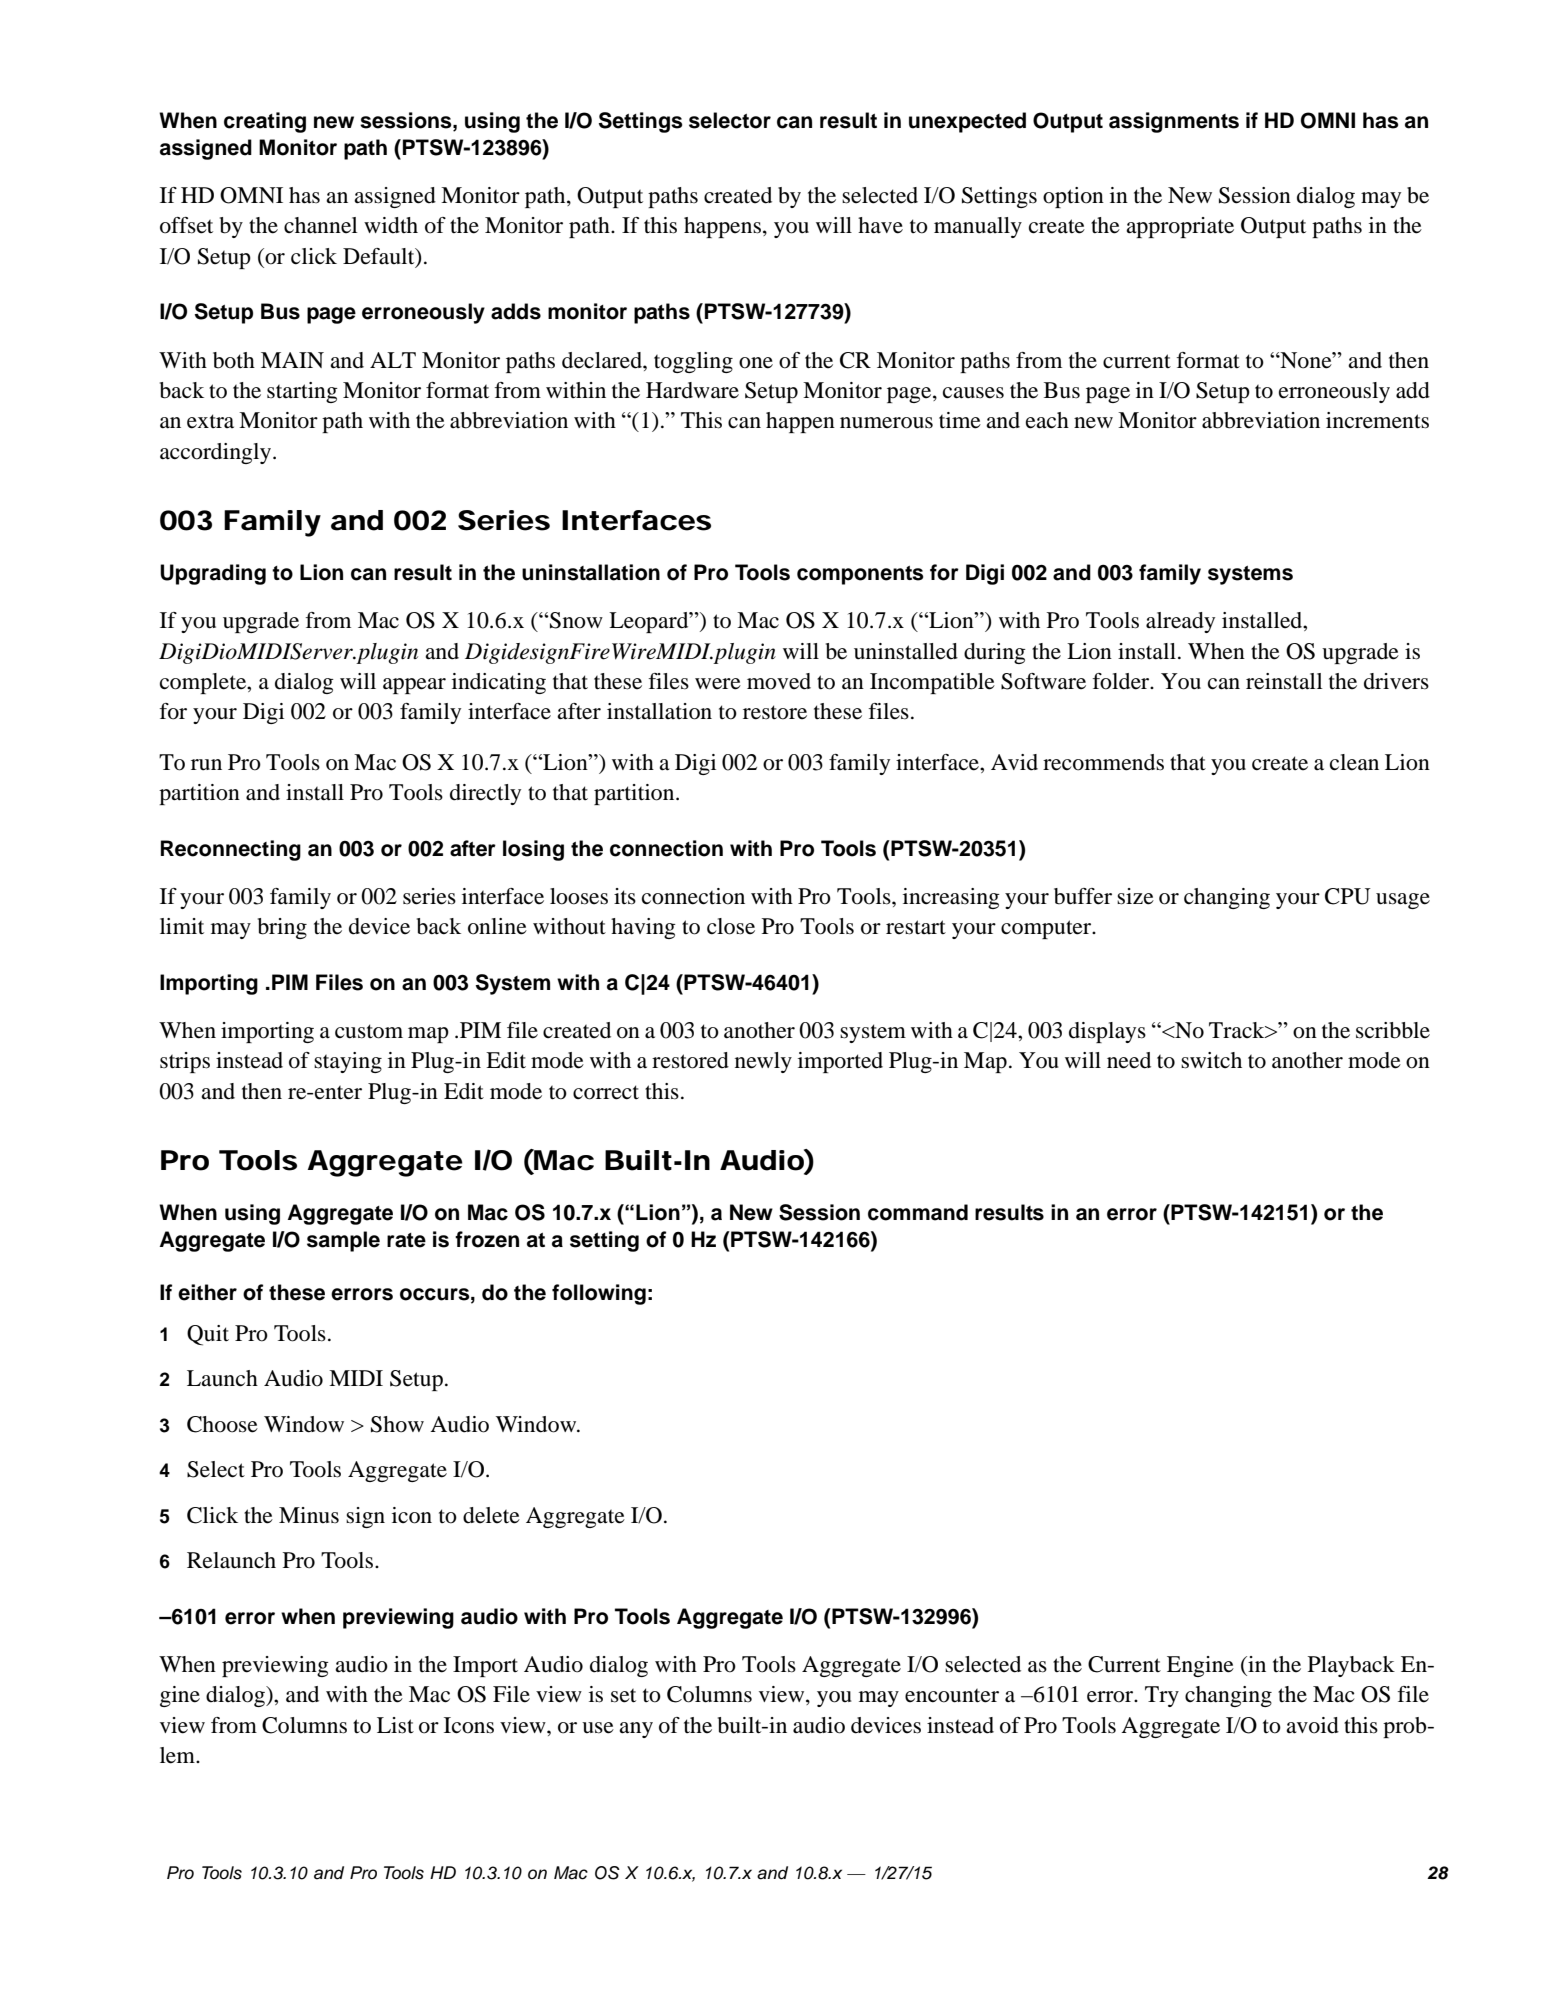 This screenshot has height=2004, width=1549. What do you see at coordinates (1348, 896) in the screenshot?
I see `CPU` at bounding box center [1348, 896].
